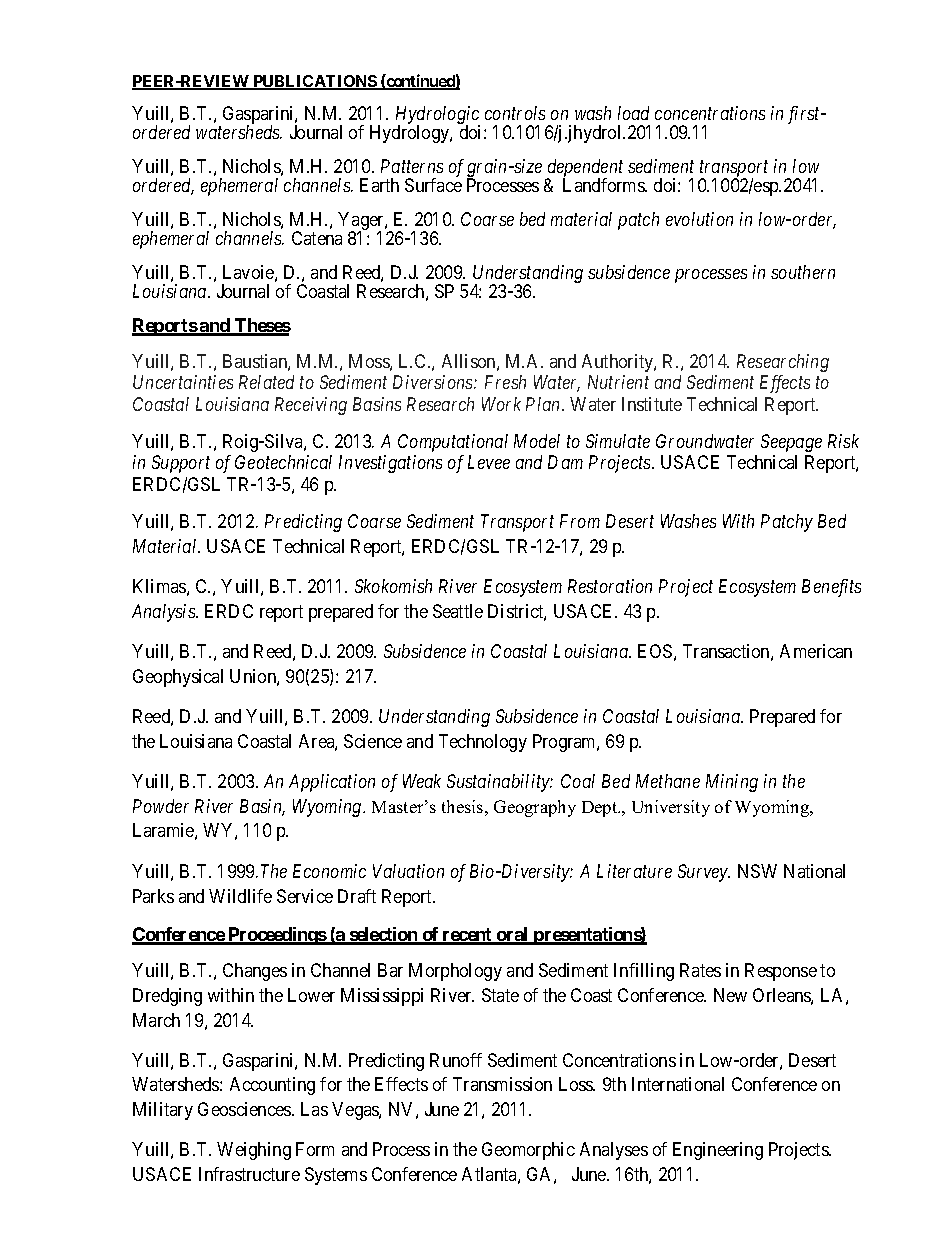  I want to click on controls, so click(515, 113).
